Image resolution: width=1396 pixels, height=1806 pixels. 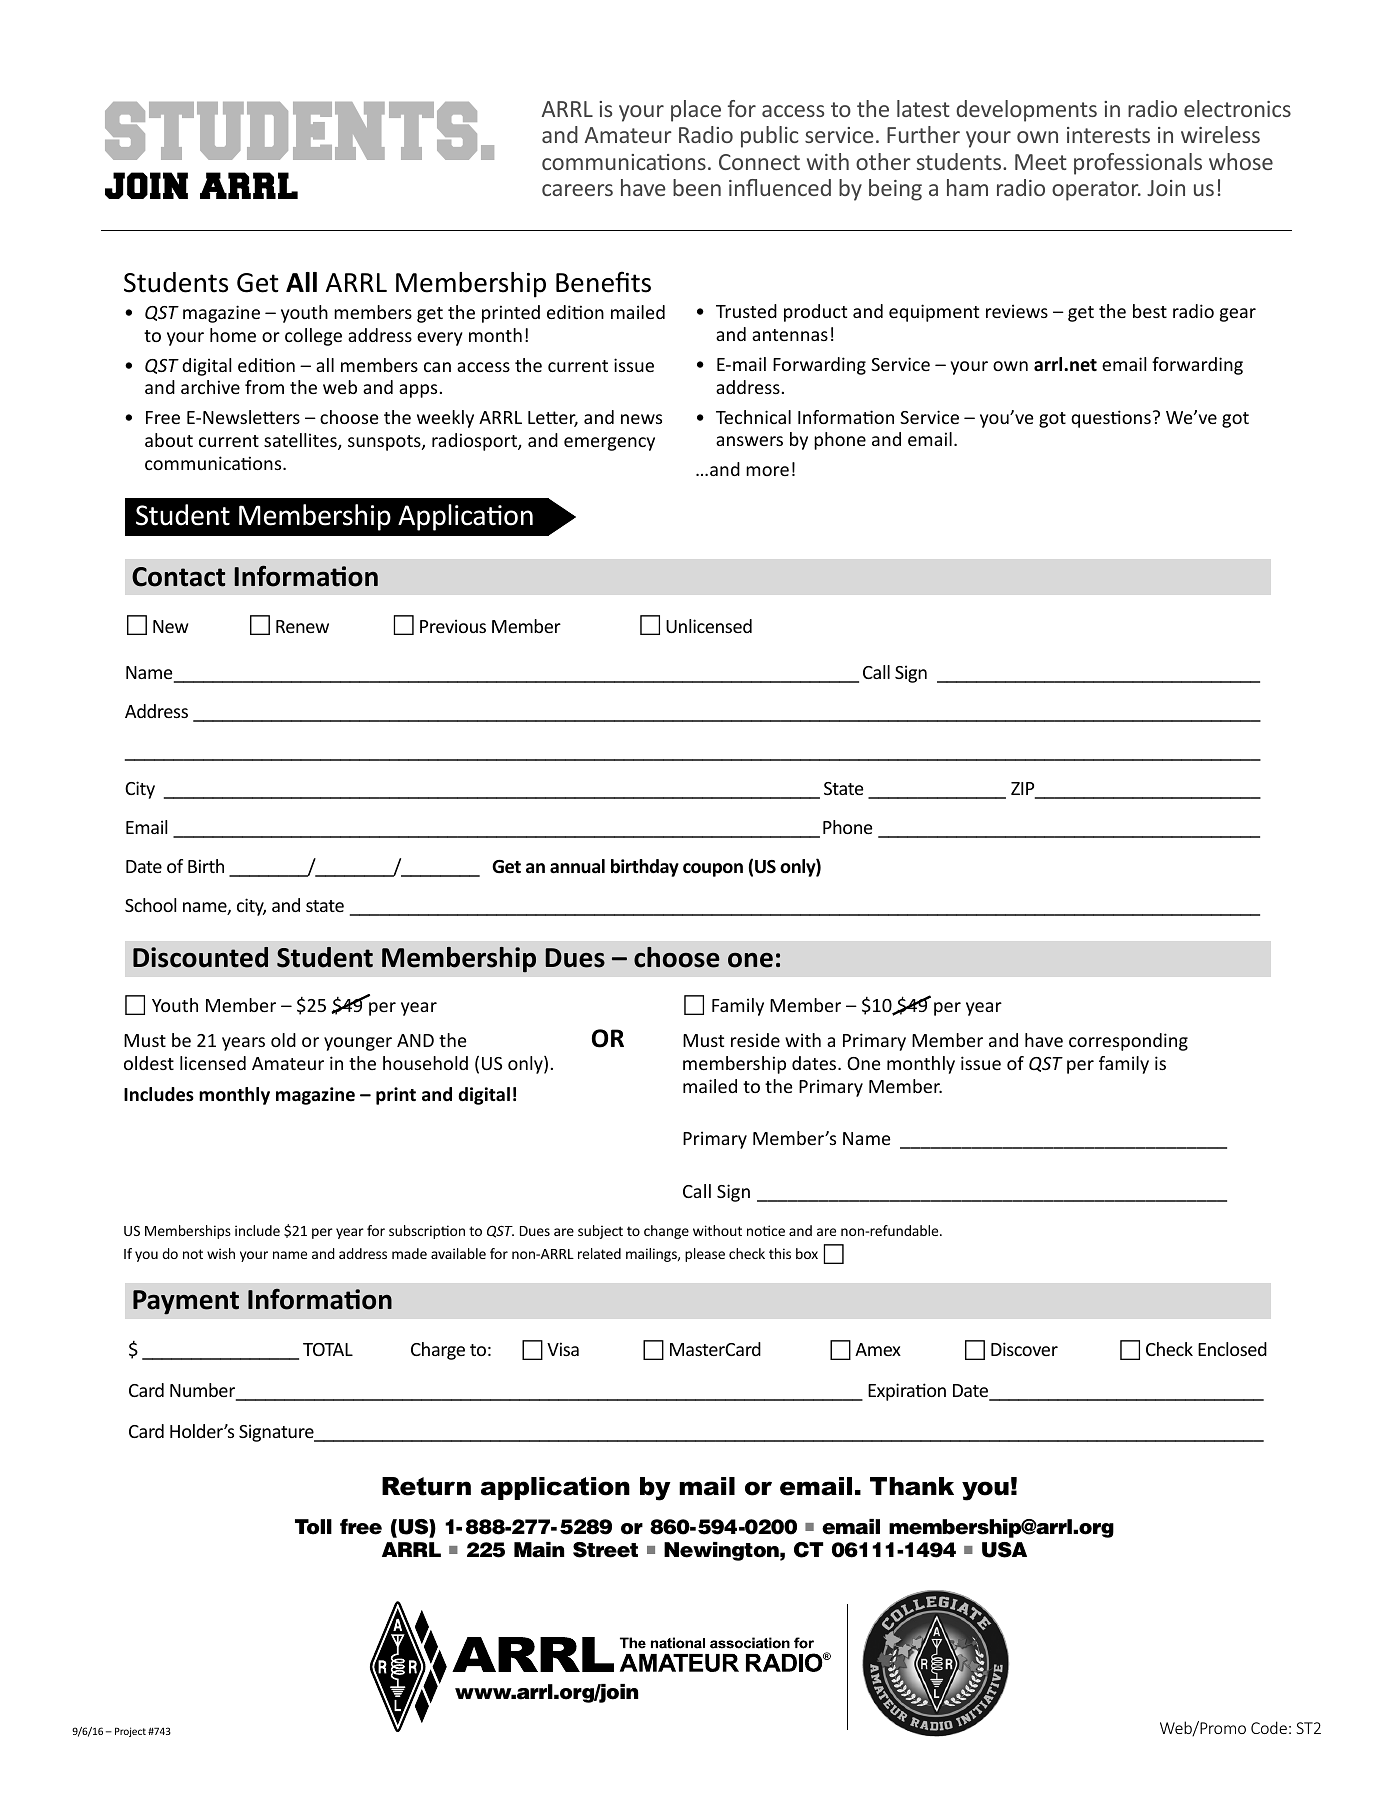 I want to click on Street, so click(x=605, y=1550).
